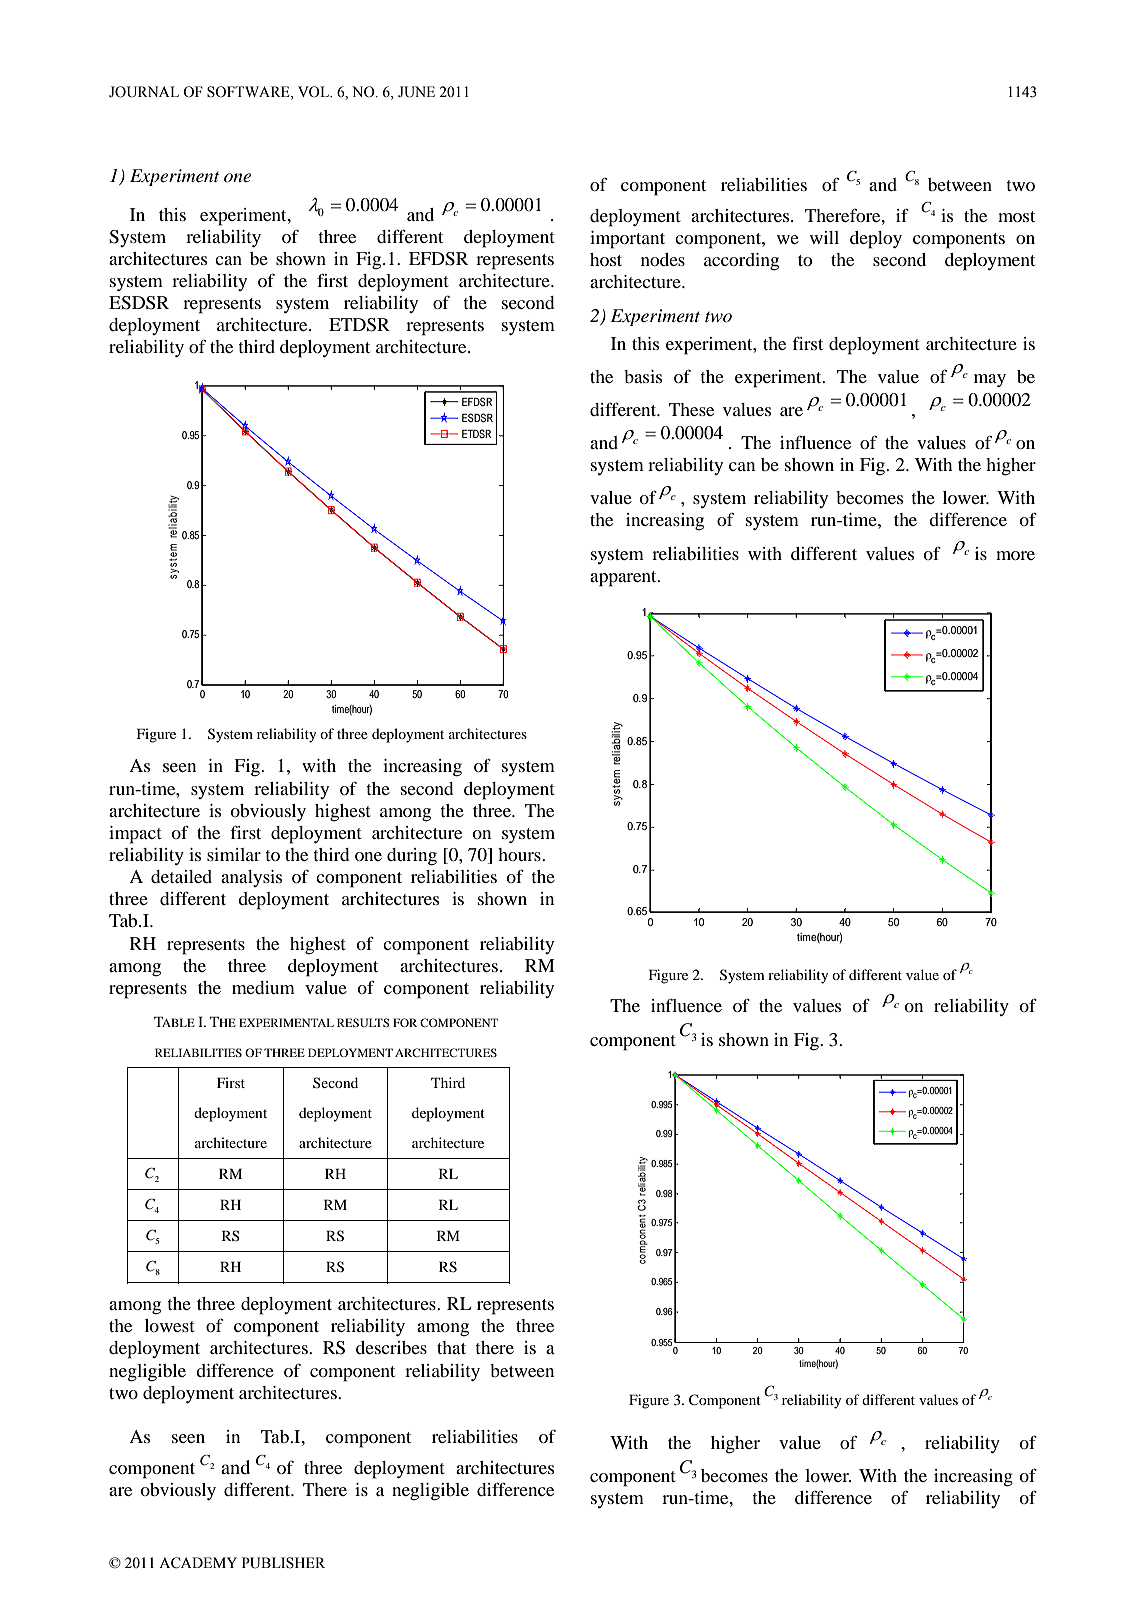 The image size is (1147, 1623). Describe the element at coordinates (1015, 555) in the screenshot. I see `more` at that location.
